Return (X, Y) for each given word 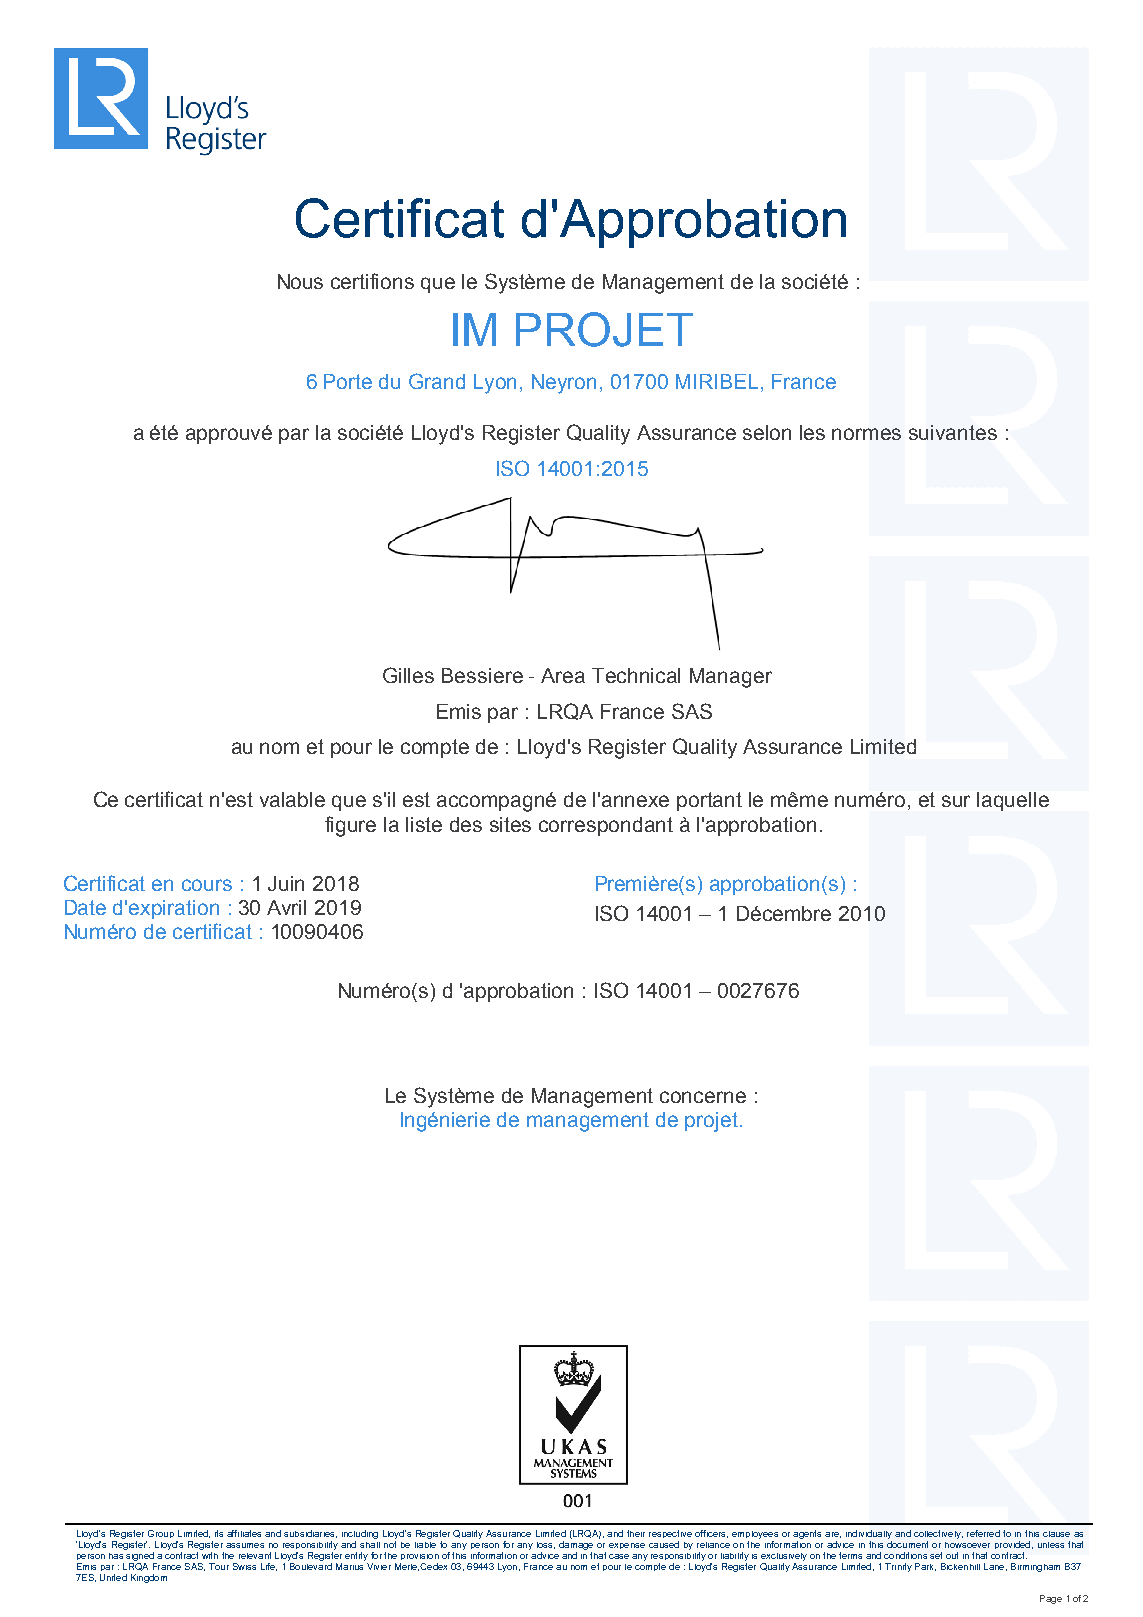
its (219, 1533)
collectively (938, 1534)
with (209, 1554)
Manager (731, 678)
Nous (300, 281)
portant (709, 801)
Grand (437, 381)
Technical (636, 675)
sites (510, 824)
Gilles (408, 675)
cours (207, 885)
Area (563, 675)
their (636, 1533)
